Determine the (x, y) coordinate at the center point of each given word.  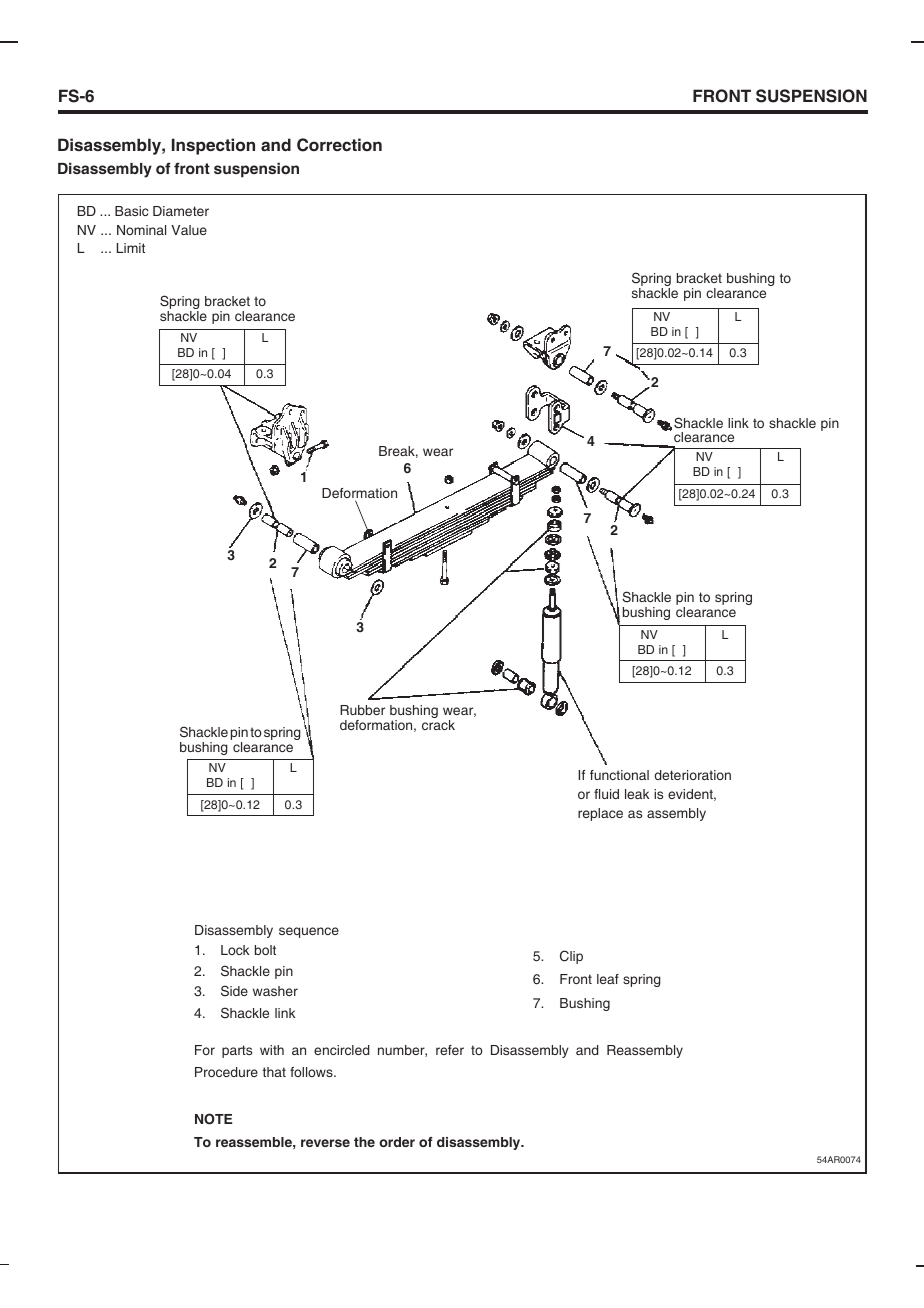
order (397, 1142)
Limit (131, 248)
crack (438, 725)
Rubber (362, 710)
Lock (235, 950)
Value (189, 230)
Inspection (213, 146)
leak (637, 794)
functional (619, 775)
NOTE (213, 1119)
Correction (339, 145)
